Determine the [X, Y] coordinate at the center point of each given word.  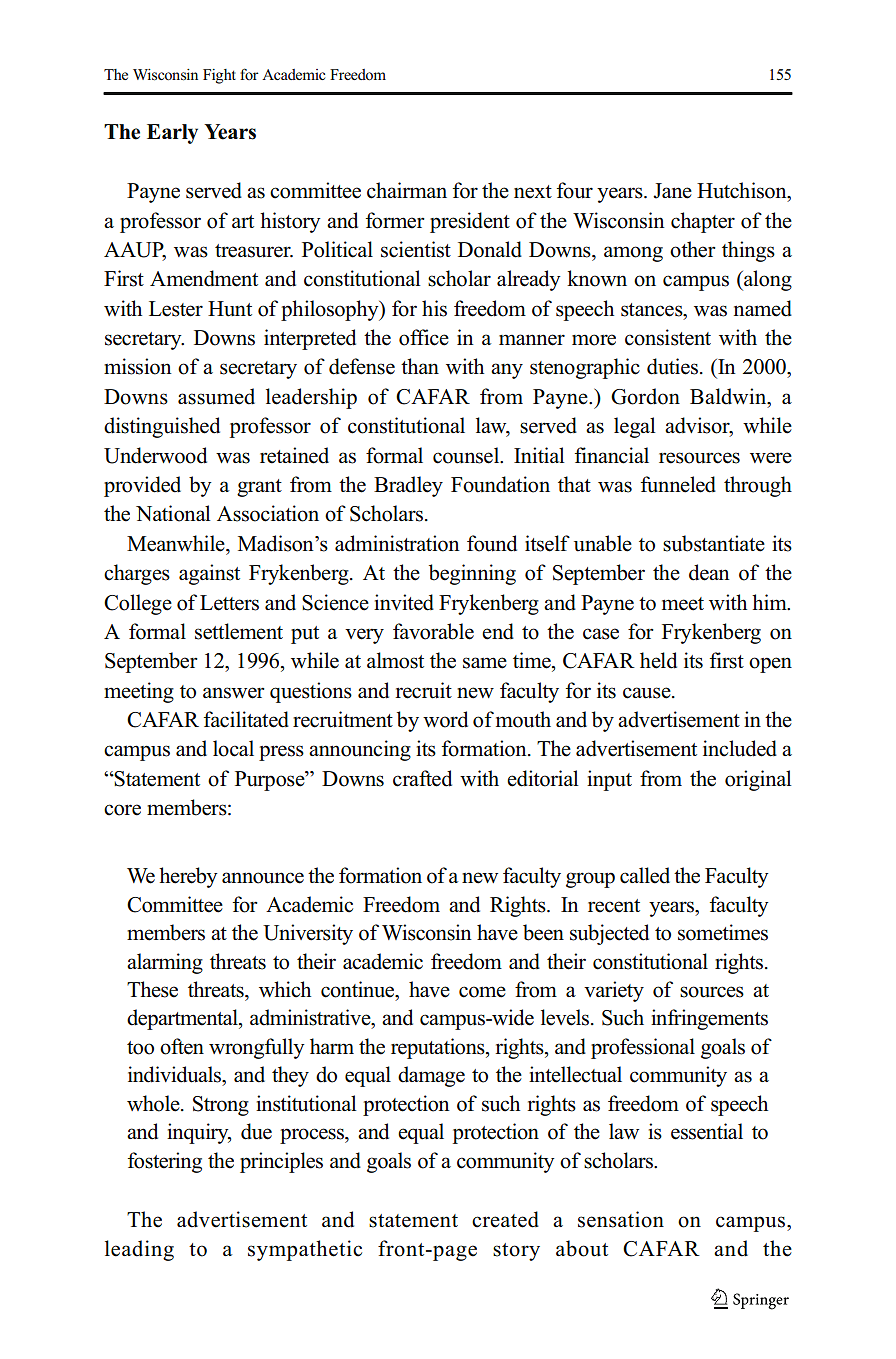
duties [672, 366]
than [420, 366]
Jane [672, 191]
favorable [433, 631]
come [482, 992]
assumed [216, 396]
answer [234, 693]
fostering [165, 1162]
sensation [621, 1219]
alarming [165, 963]
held [658, 660]
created [505, 1219]
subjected [609, 934]
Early [172, 134]
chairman [407, 190]
